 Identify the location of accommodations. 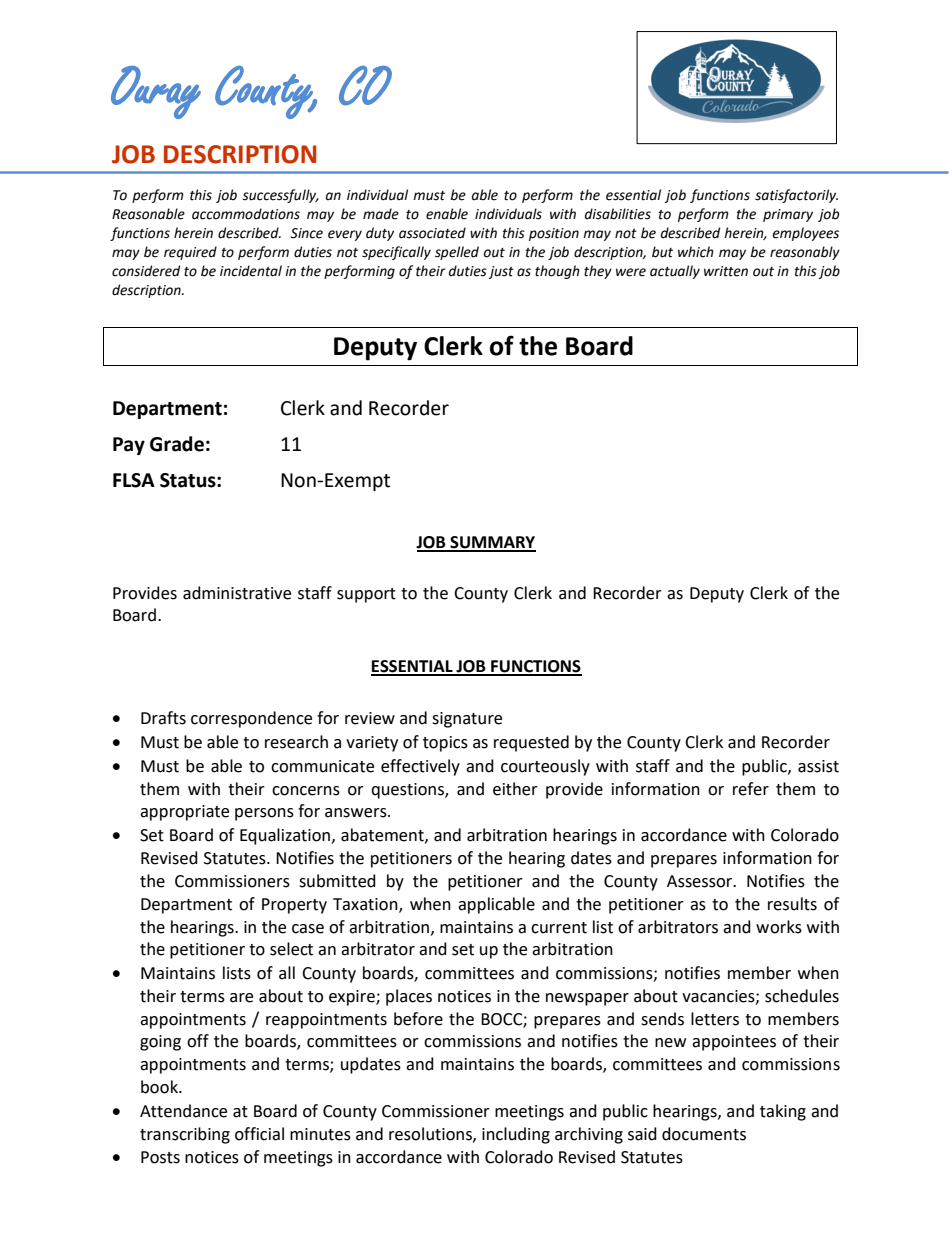
(246, 214).
